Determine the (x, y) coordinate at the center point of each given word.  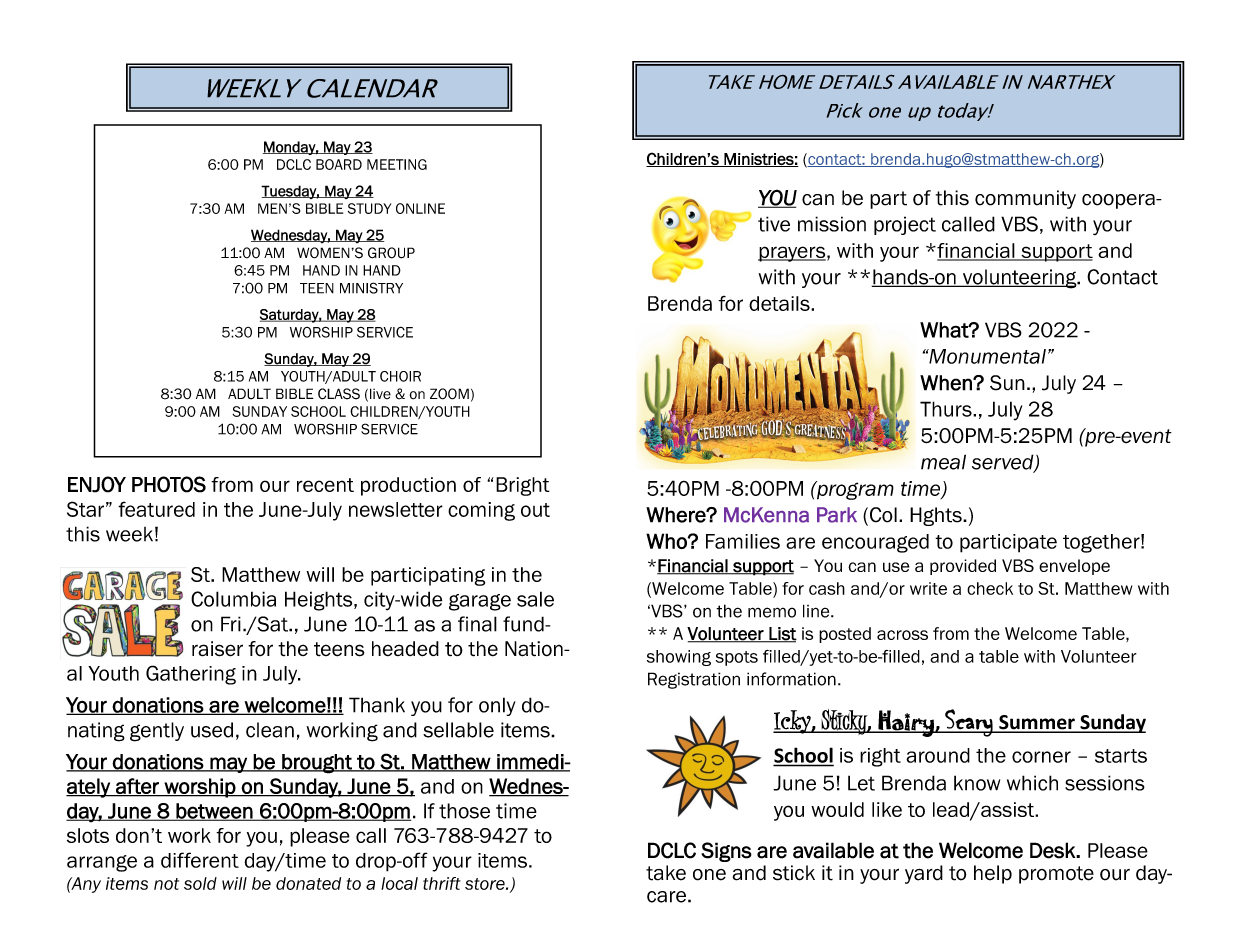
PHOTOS (169, 484)
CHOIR (400, 376)
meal (943, 462)
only (497, 706)
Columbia (233, 599)
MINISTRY (371, 288)
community (1025, 199)
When (947, 383)
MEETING (397, 164)
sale (535, 599)
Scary (969, 723)
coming (481, 511)
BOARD (339, 164)
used (212, 730)
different (200, 860)
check (990, 588)
